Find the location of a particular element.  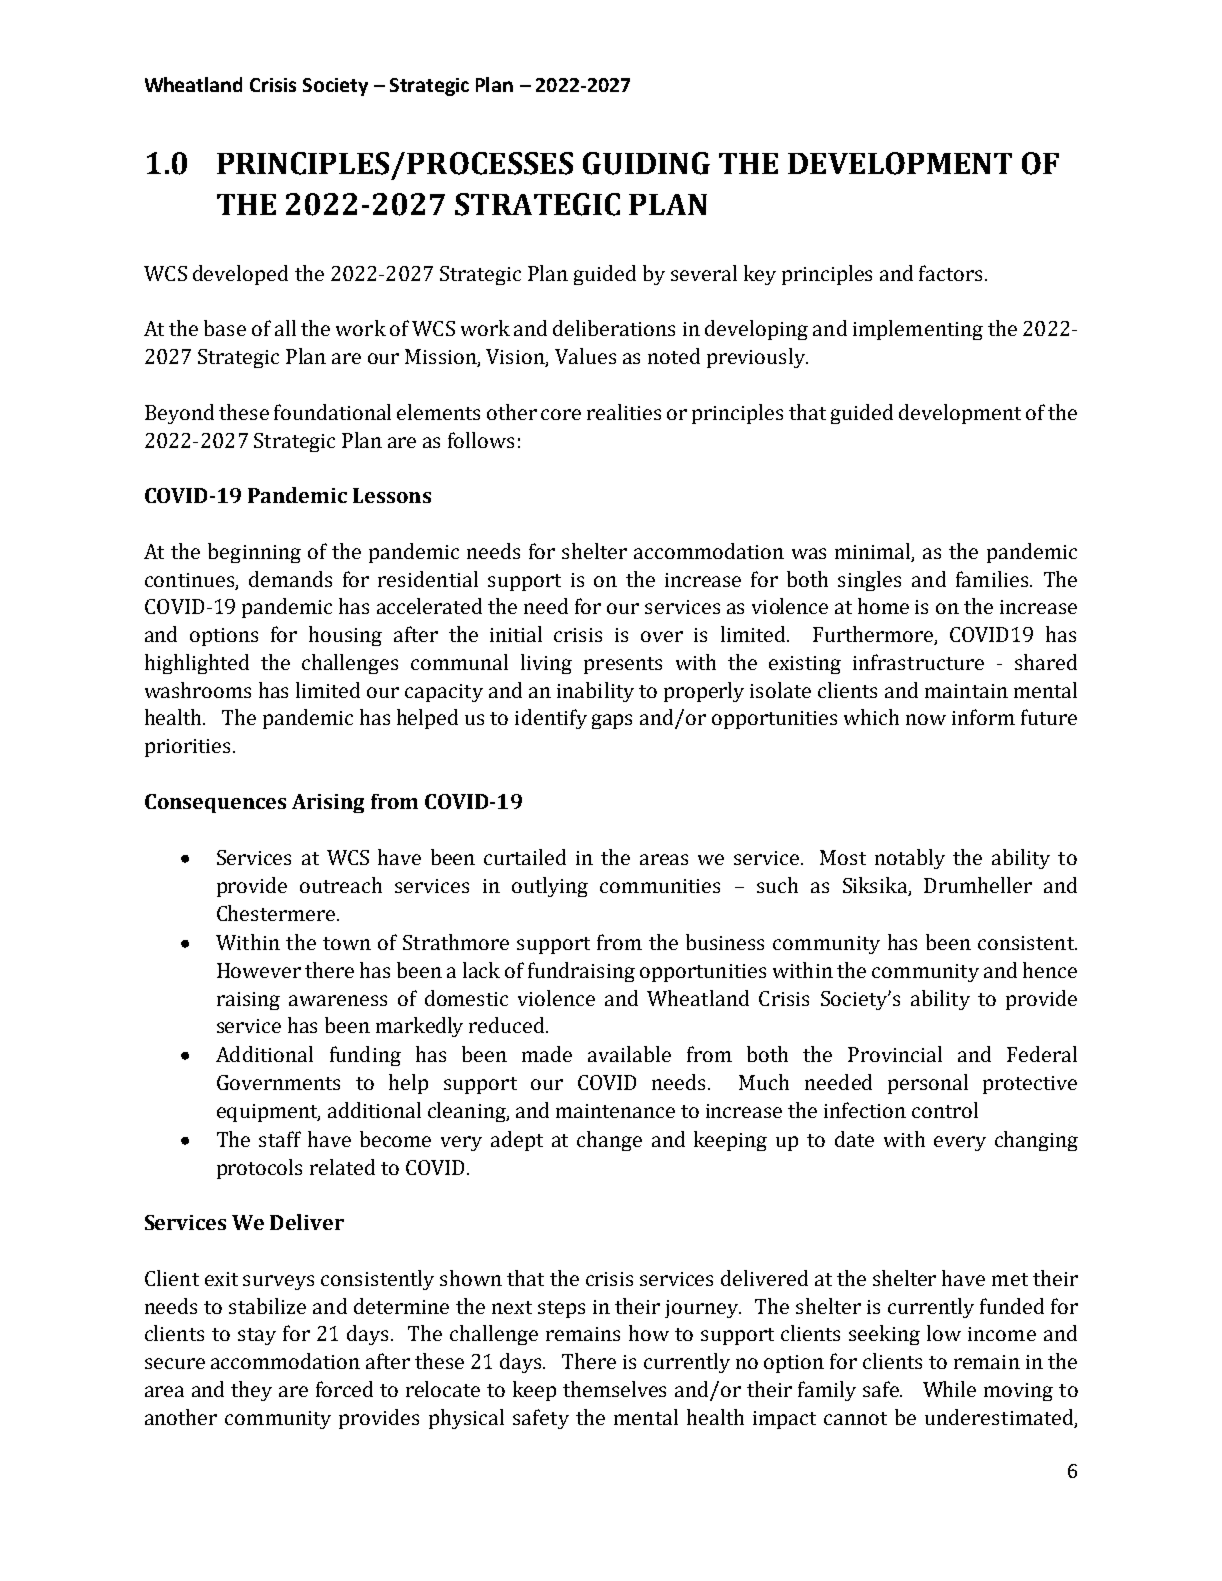

they is located at coordinates (251, 1391).
